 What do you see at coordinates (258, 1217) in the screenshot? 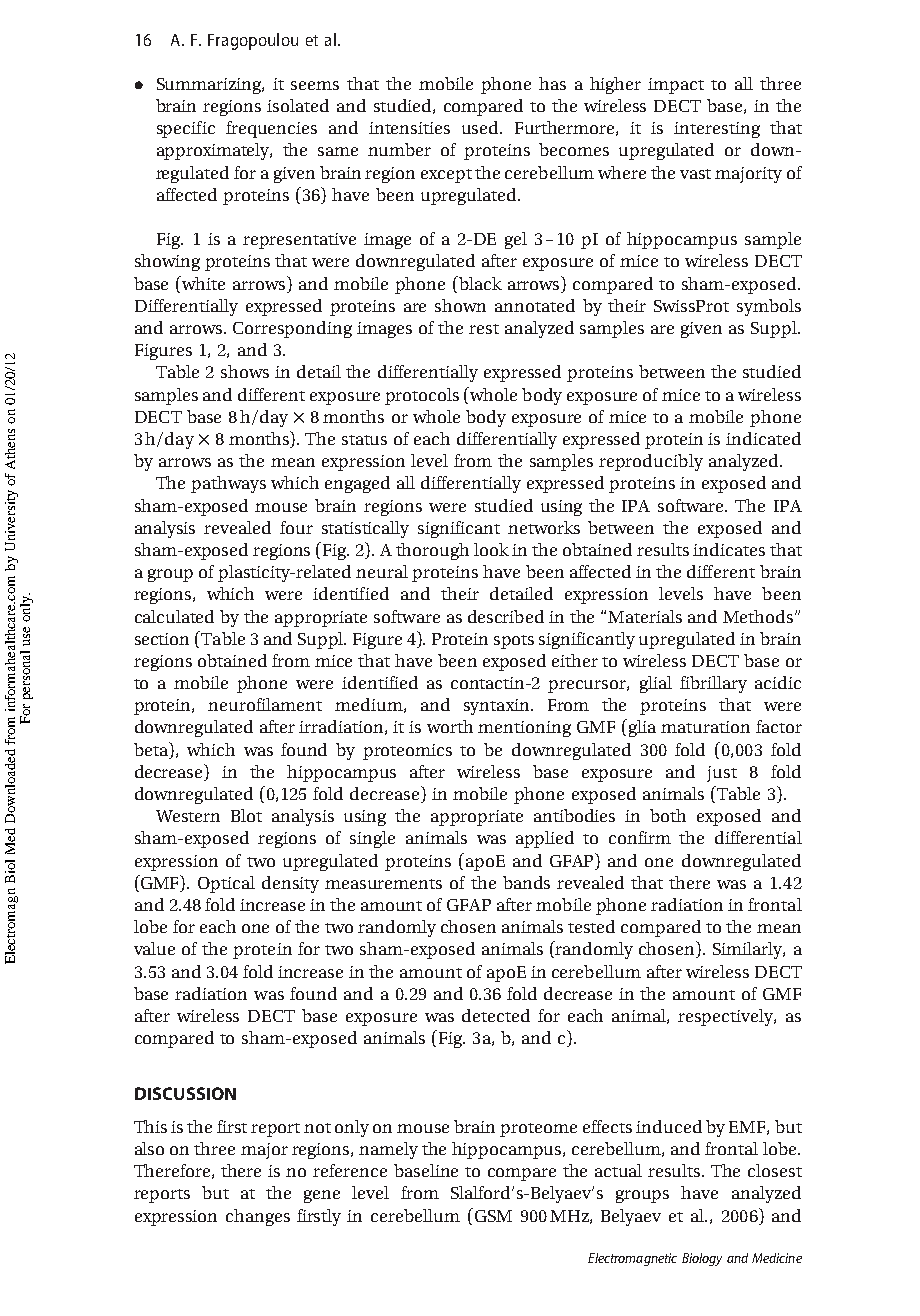
I see `changes` at bounding box center [258, 1217].
